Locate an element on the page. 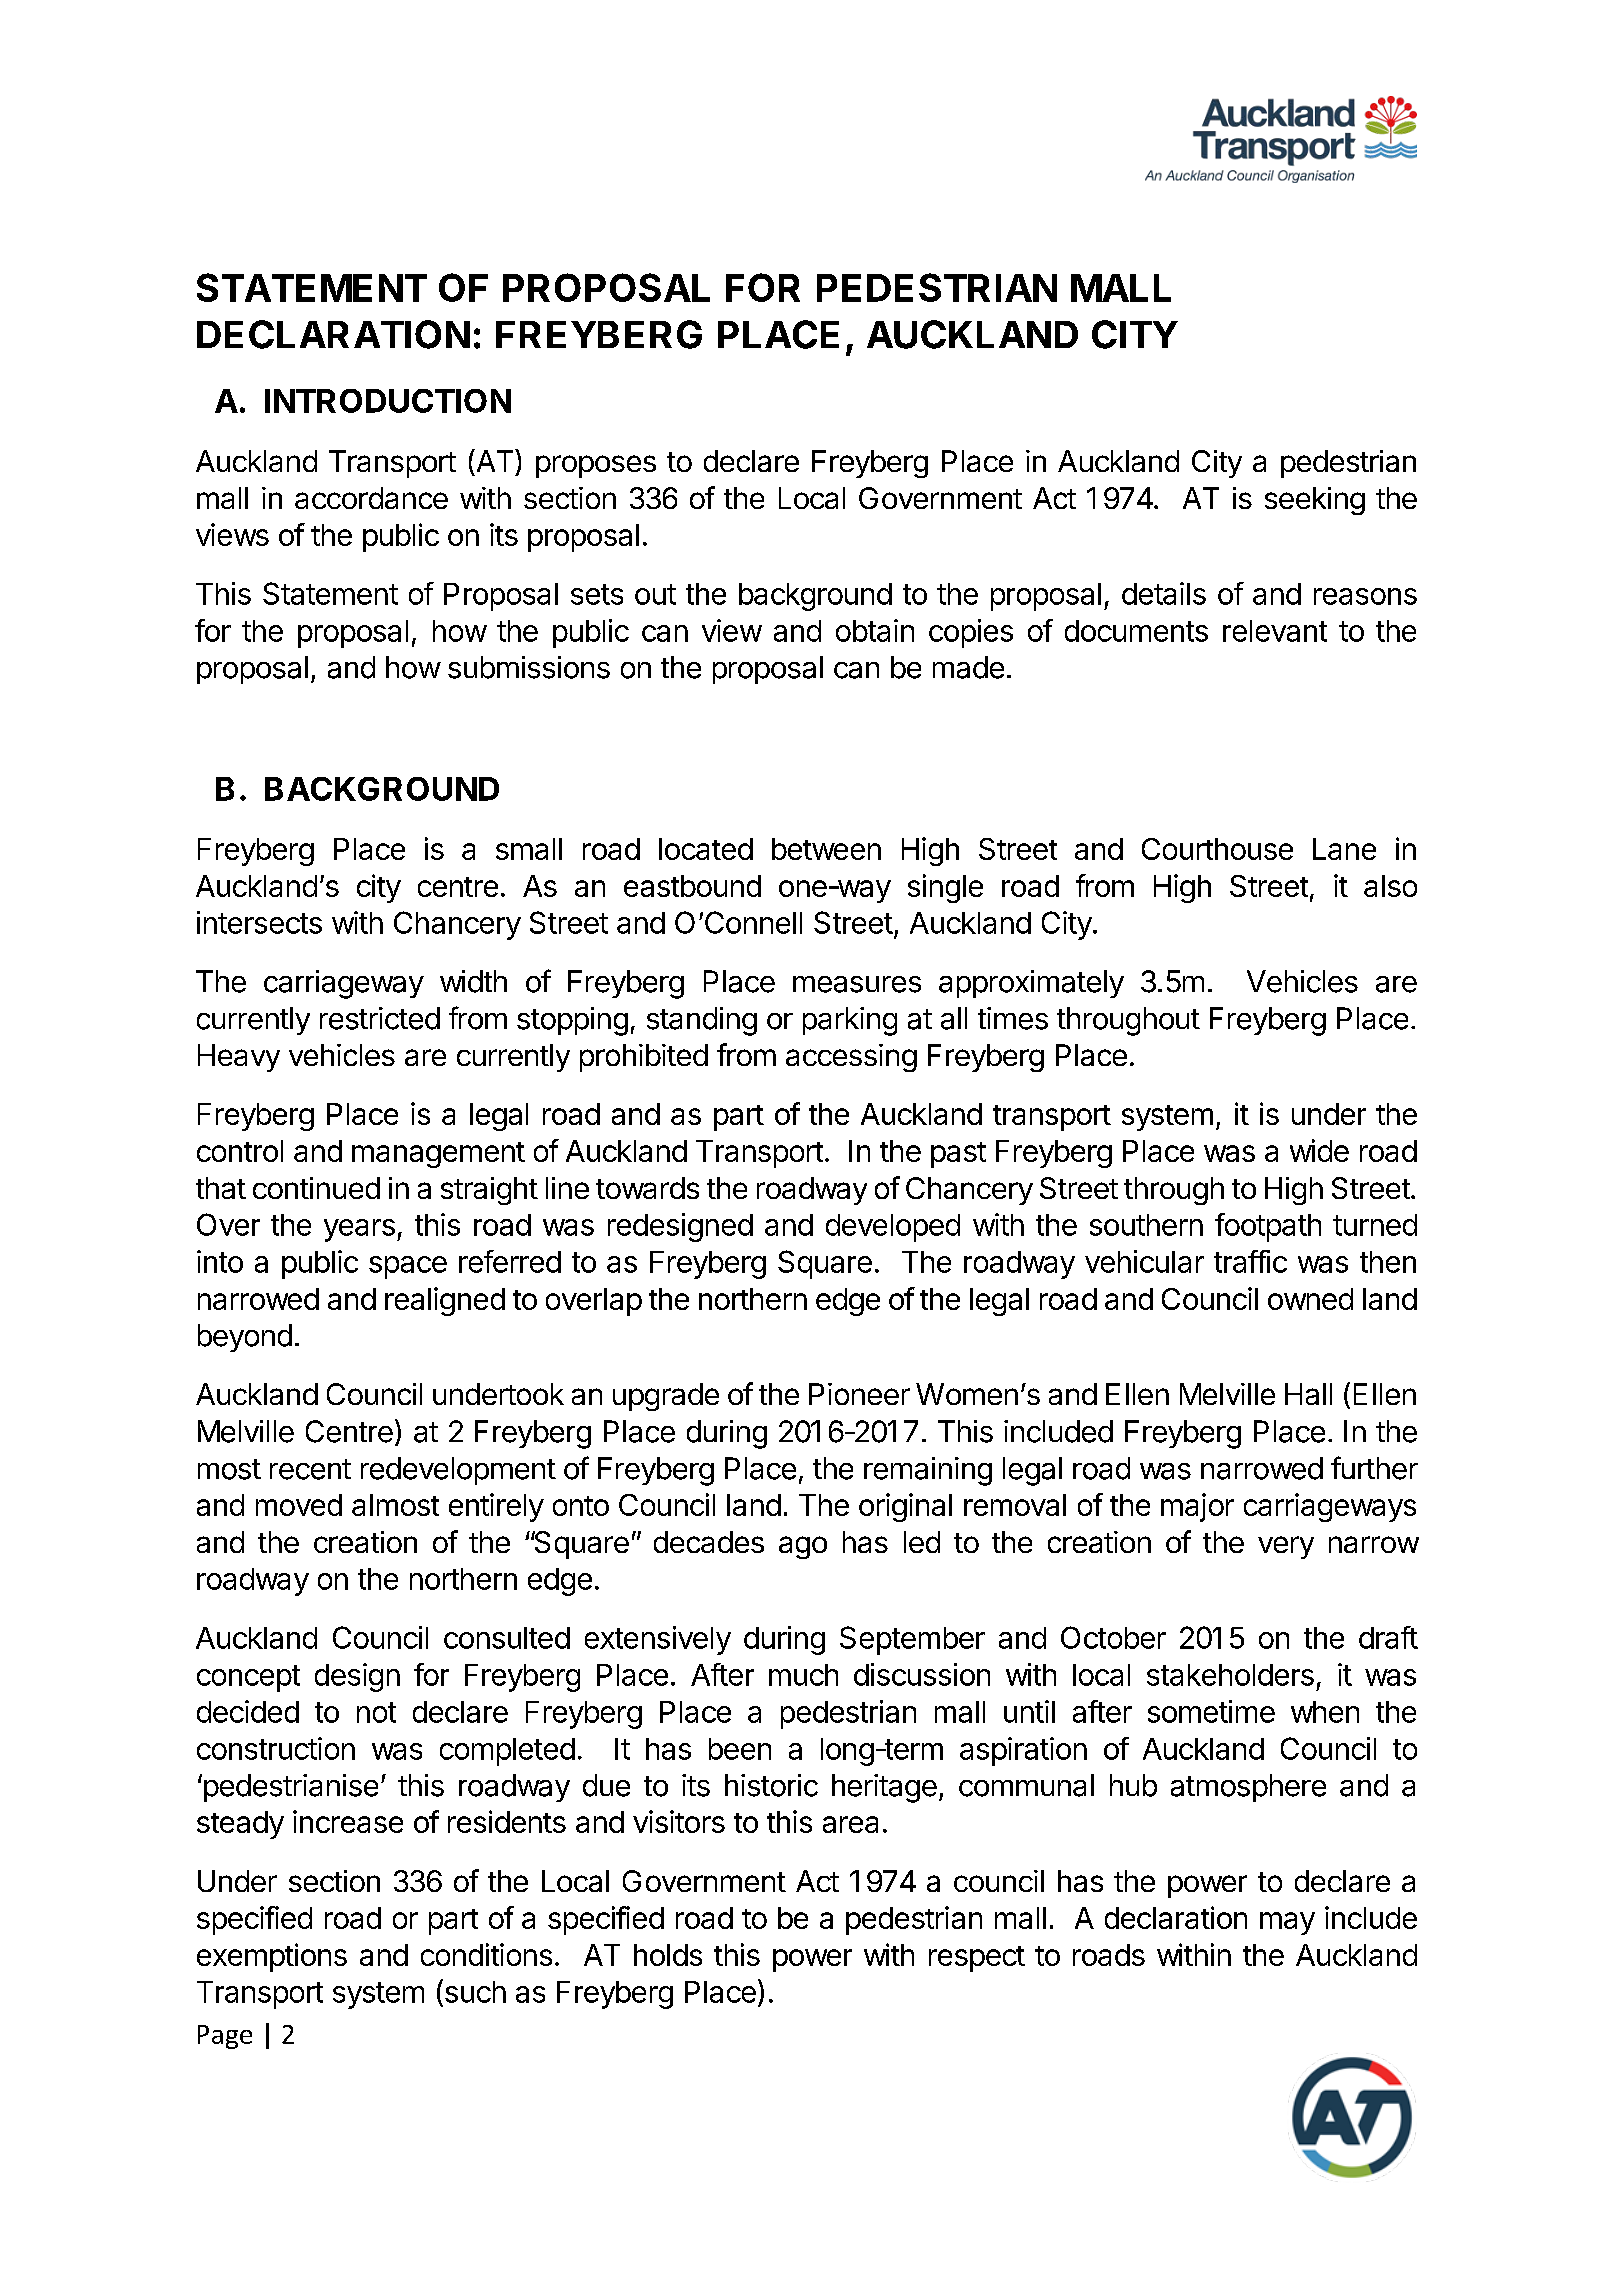 Image resolution: width=1612 pixels, height=2279 pixels. seeking is located at coordinates (1315, 501).
